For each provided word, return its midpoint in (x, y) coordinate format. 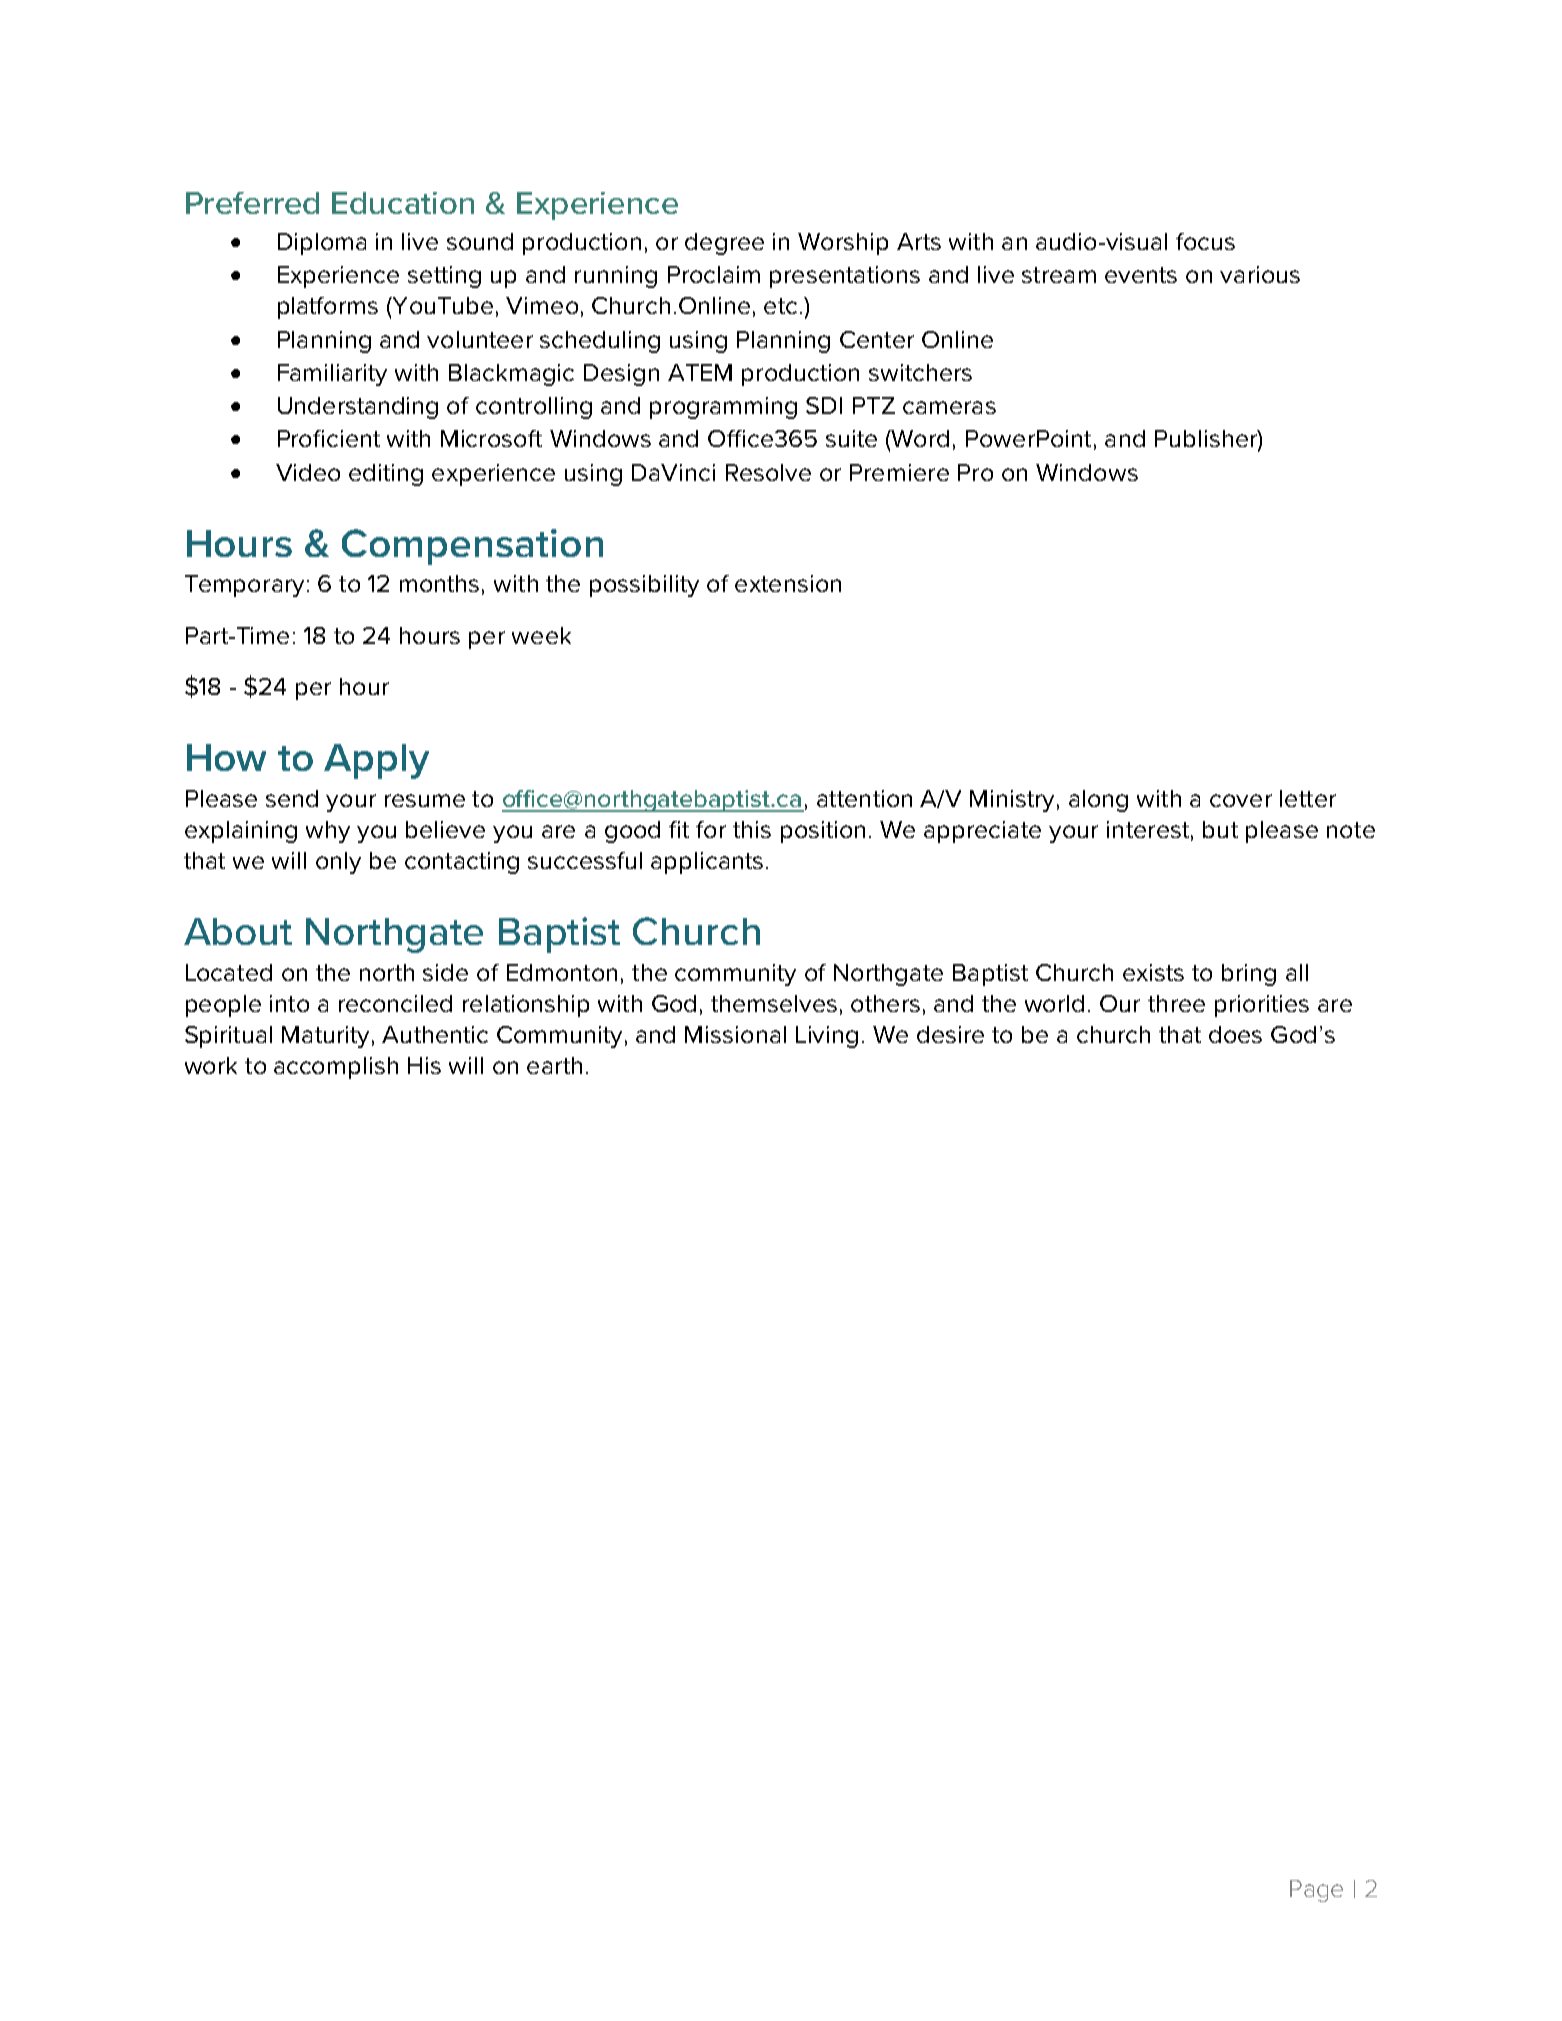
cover (1241, 800)
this (752, 829)
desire (950, 1034)
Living (827, 1037)
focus (1205, 241)
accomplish (336, 1068)
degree (724, 244)
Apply (376, 761)
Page (1316, 1891)
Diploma (322, 244)
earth (554, 1065)
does (1235, 1034)
